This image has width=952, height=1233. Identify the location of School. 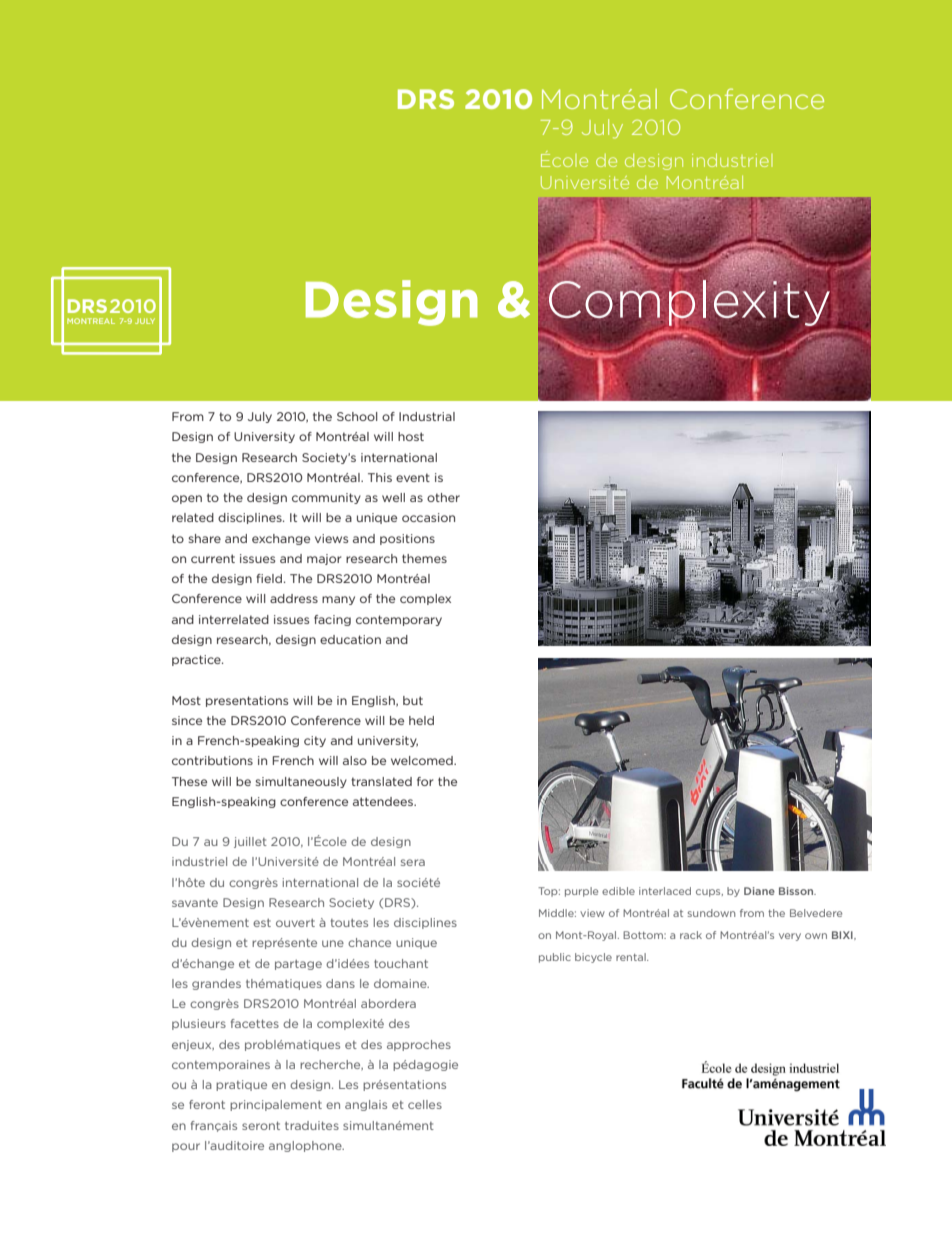
(357, 416).
